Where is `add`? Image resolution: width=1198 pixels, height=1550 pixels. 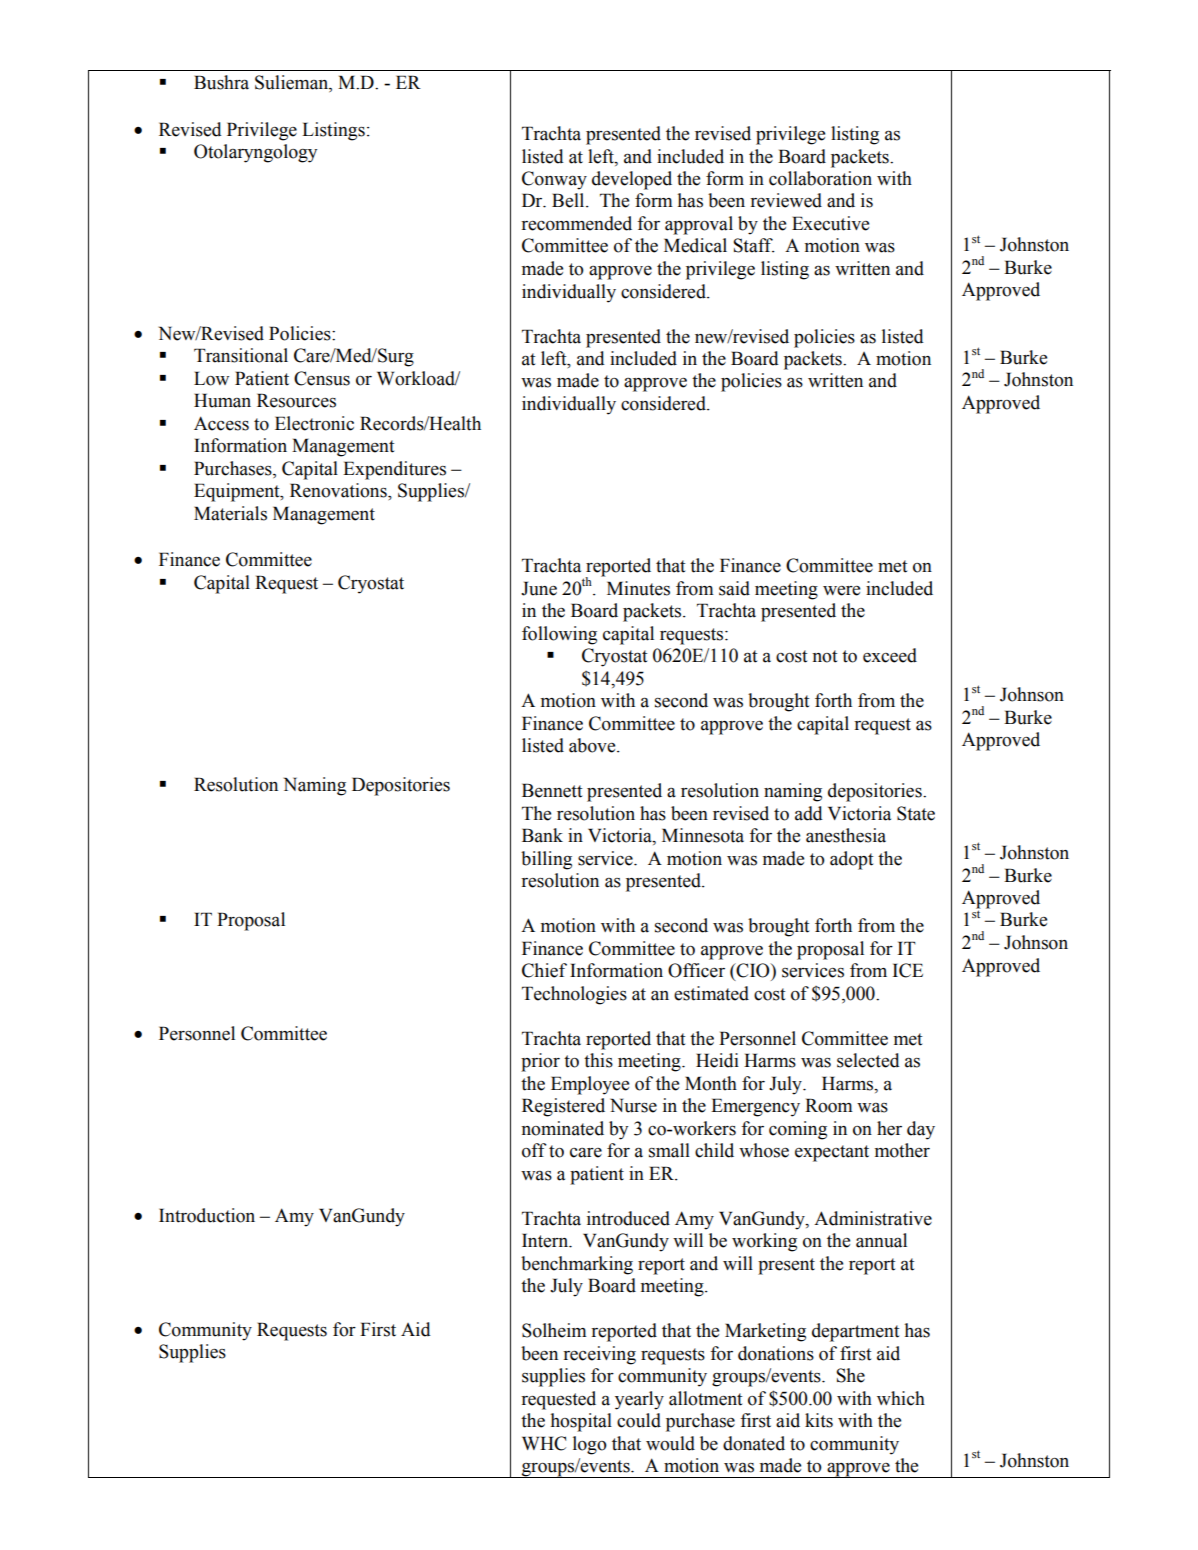 add is located at coordinates (809, 813).
